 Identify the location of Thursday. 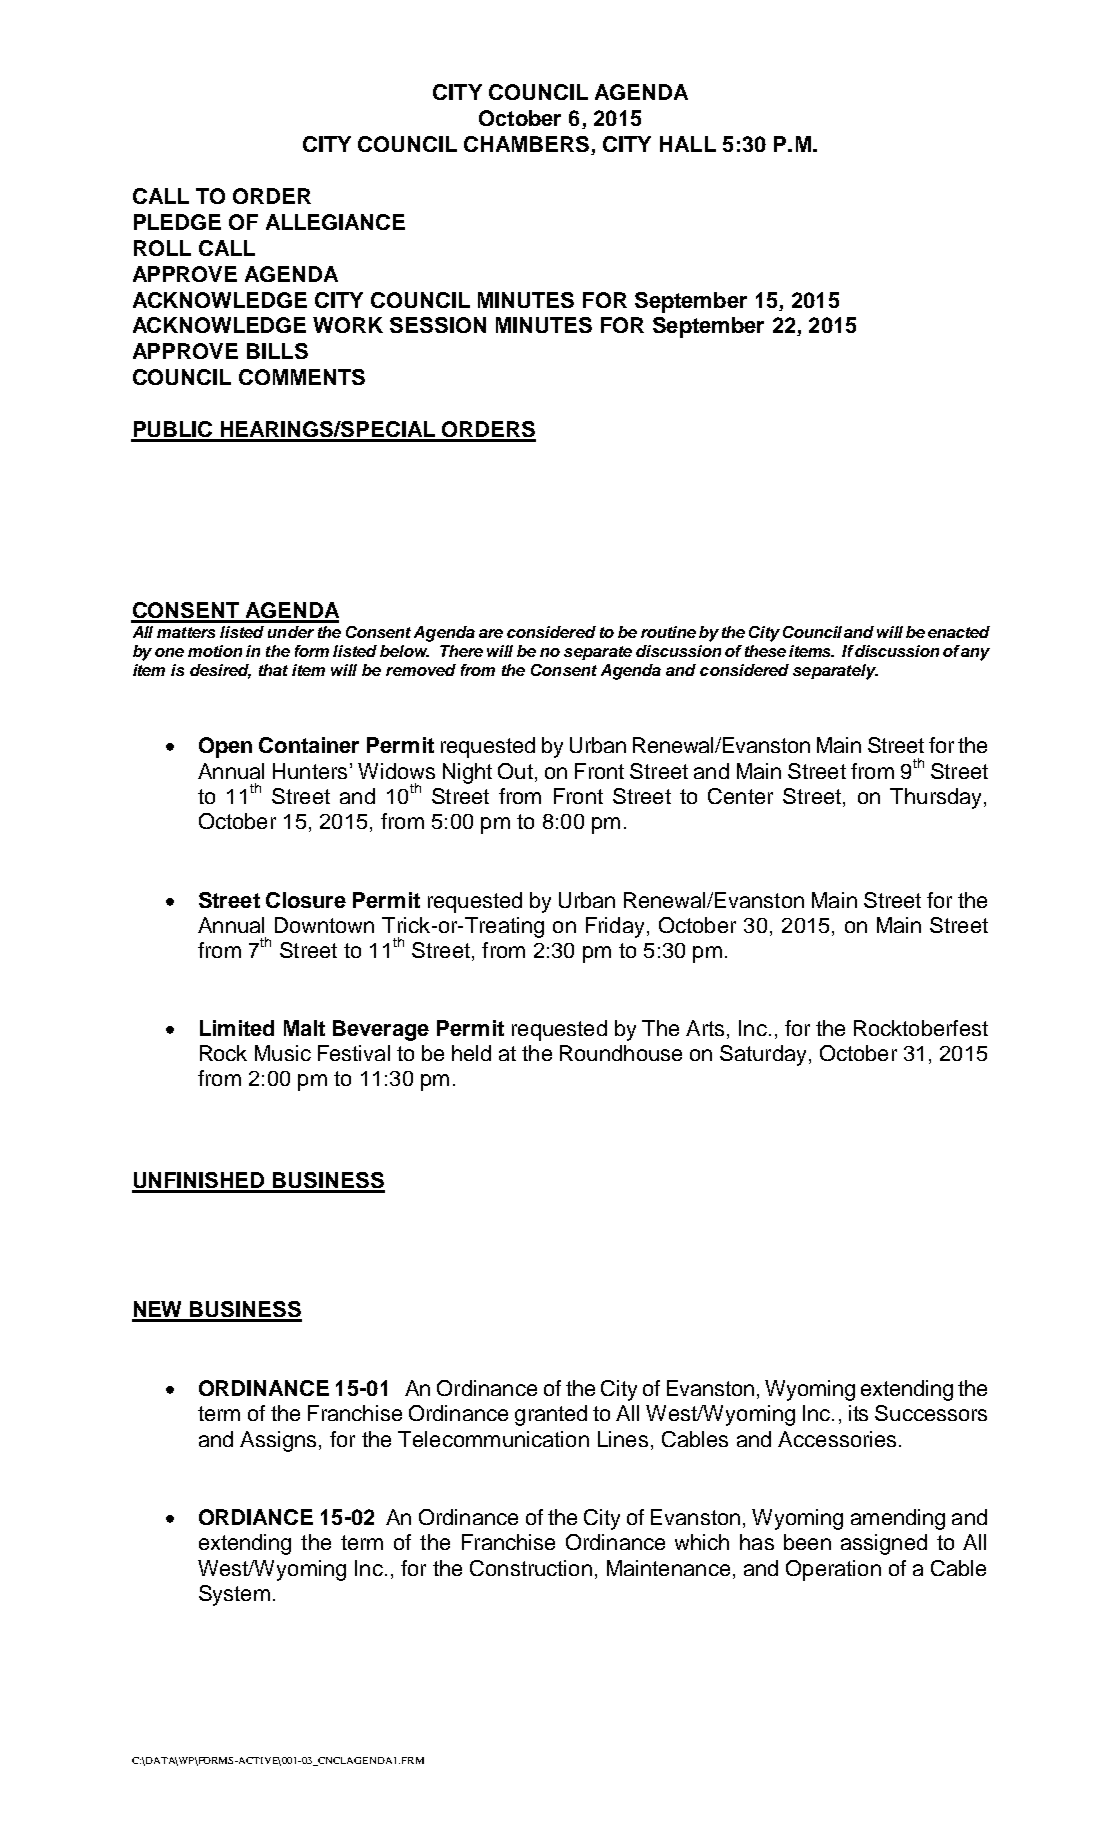
(937, 798).
